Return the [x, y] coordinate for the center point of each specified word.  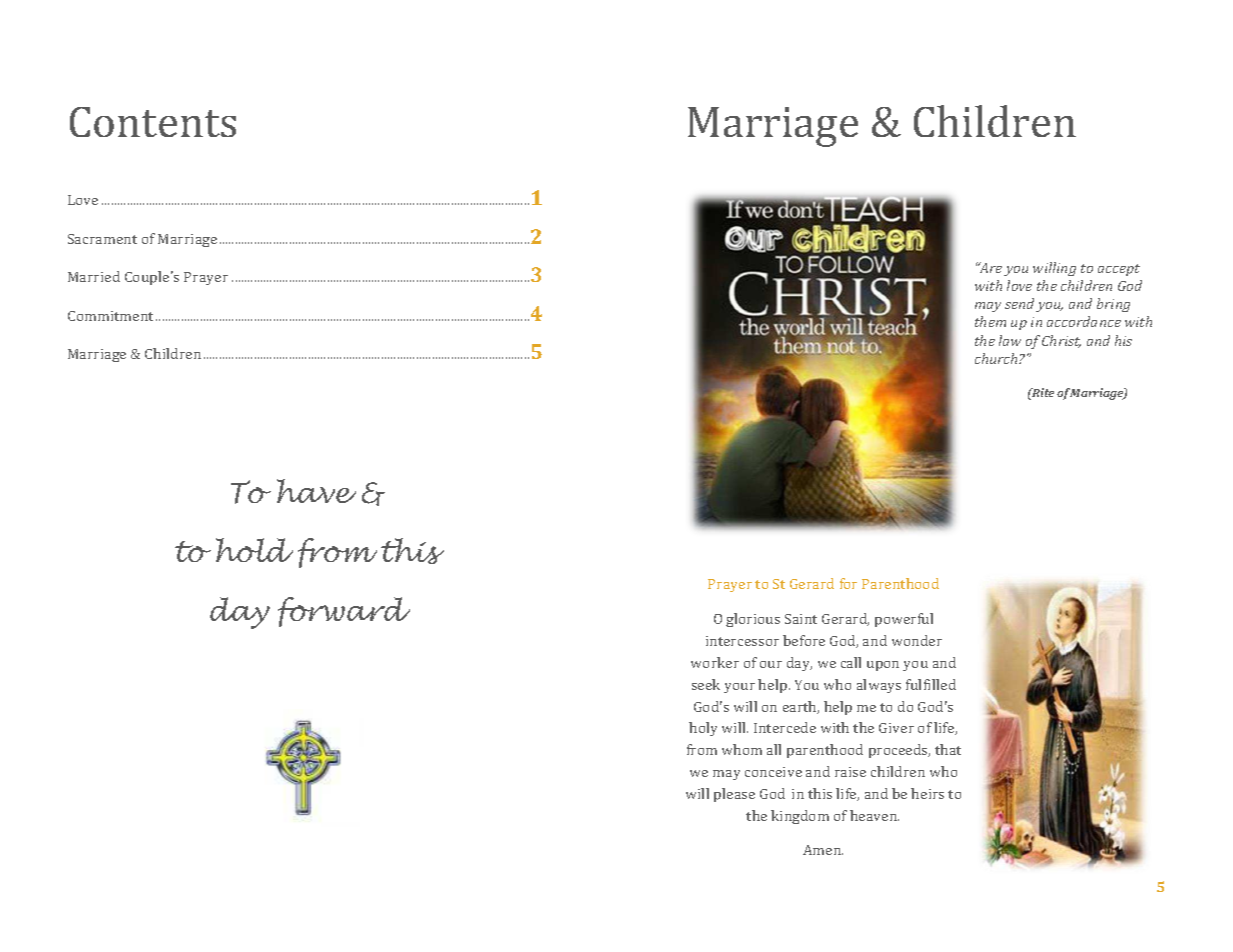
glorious [753, 620]
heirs [927, 793]
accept [1119, 270]
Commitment [112, 316]
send [1019, 303]
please [734, 795]
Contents [153, 122]
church [997, 358]
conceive [773, 772]
